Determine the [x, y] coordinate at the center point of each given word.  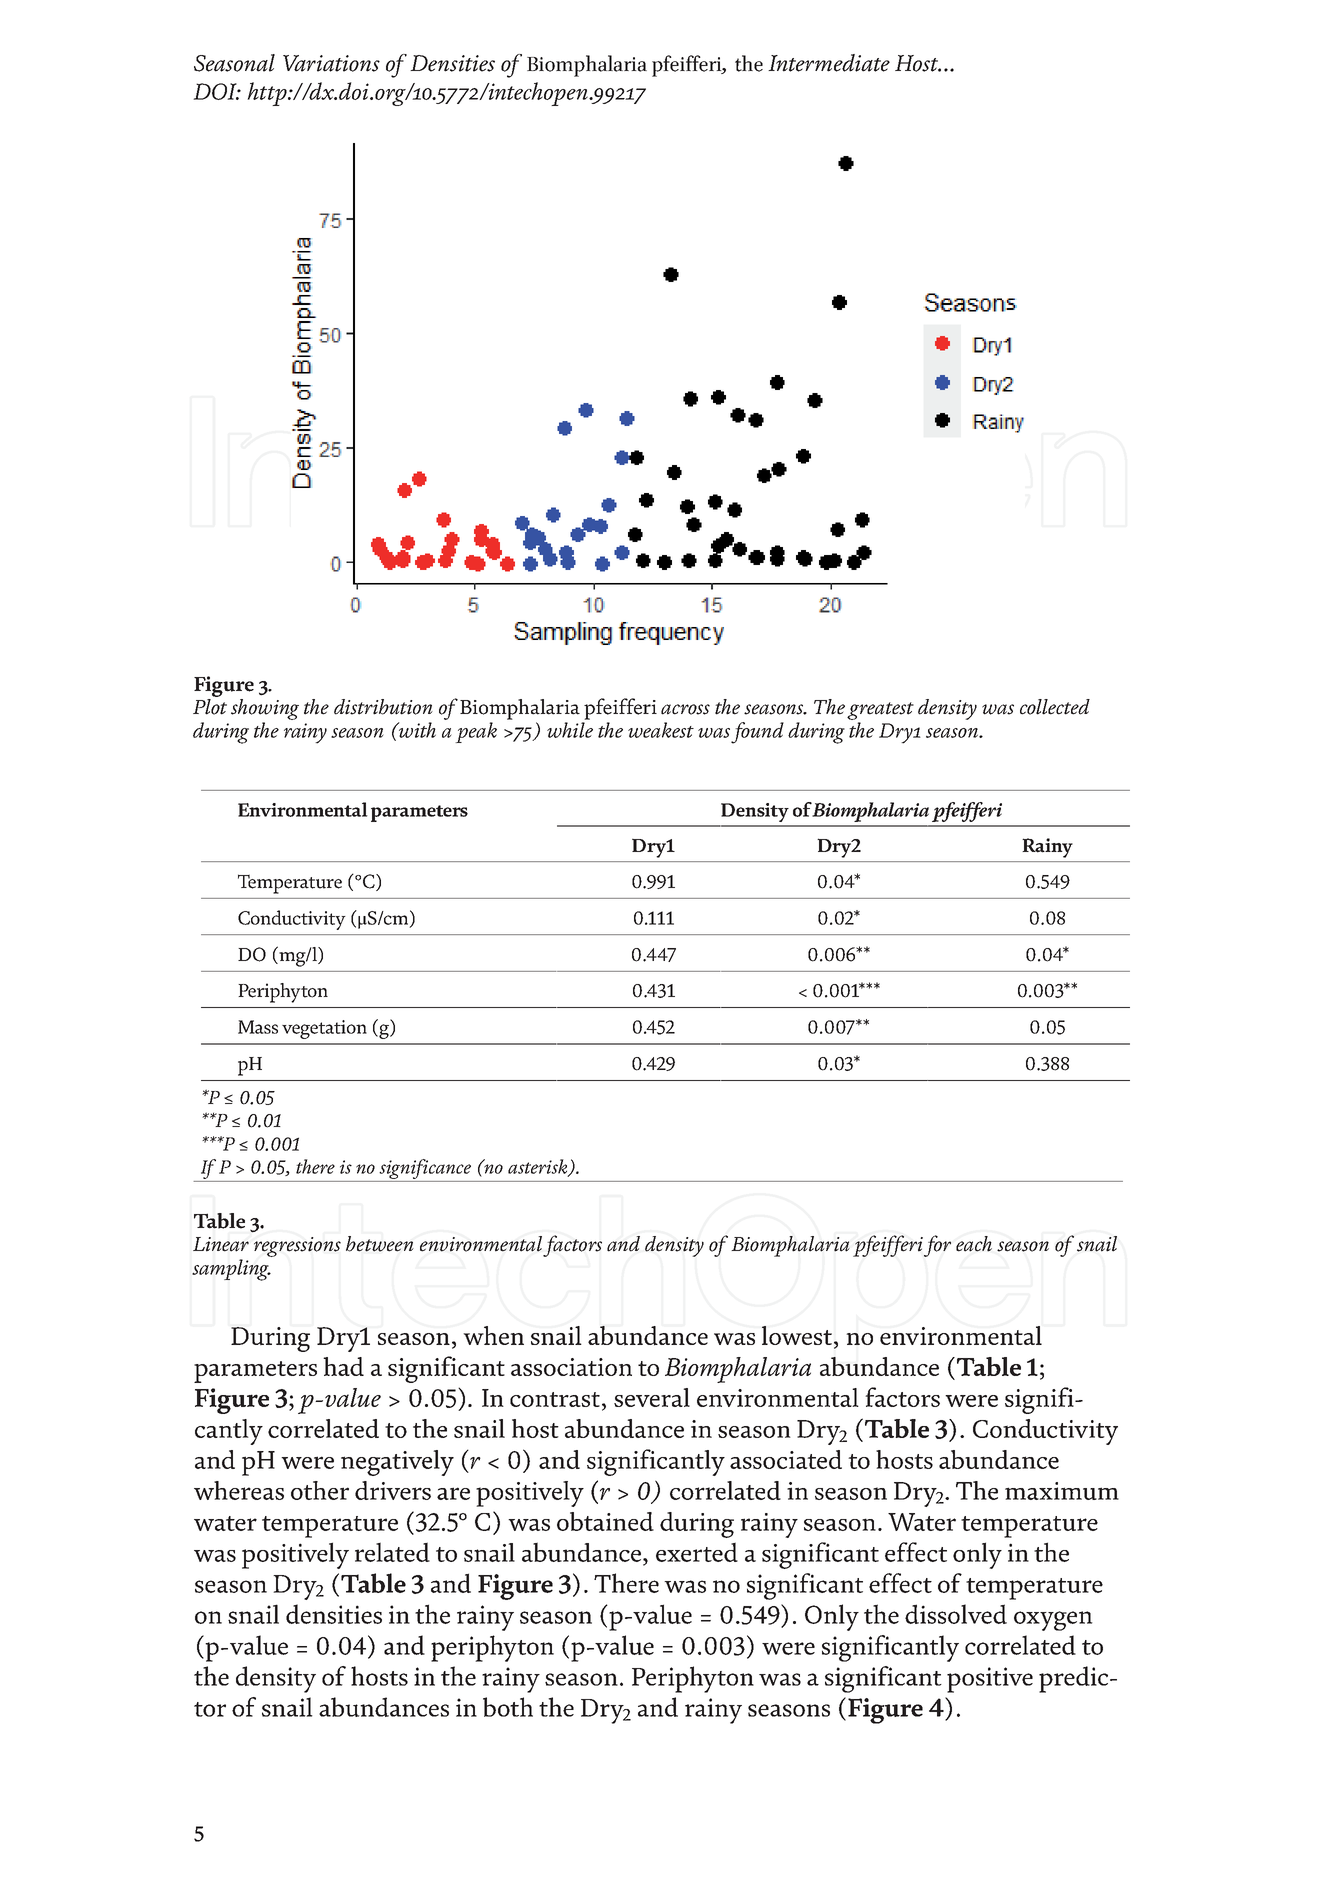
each [974, 1244]
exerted [697, 1552]
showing [265, 709]
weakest [661, 730]
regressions [297, 1247]
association [571, 1367]
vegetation [324, 1029]
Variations [331, 63]
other [320, 1490]
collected [1055, 707]
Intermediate [829, 63]
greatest [880, 711]
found [757, 733]
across [685, 709]
